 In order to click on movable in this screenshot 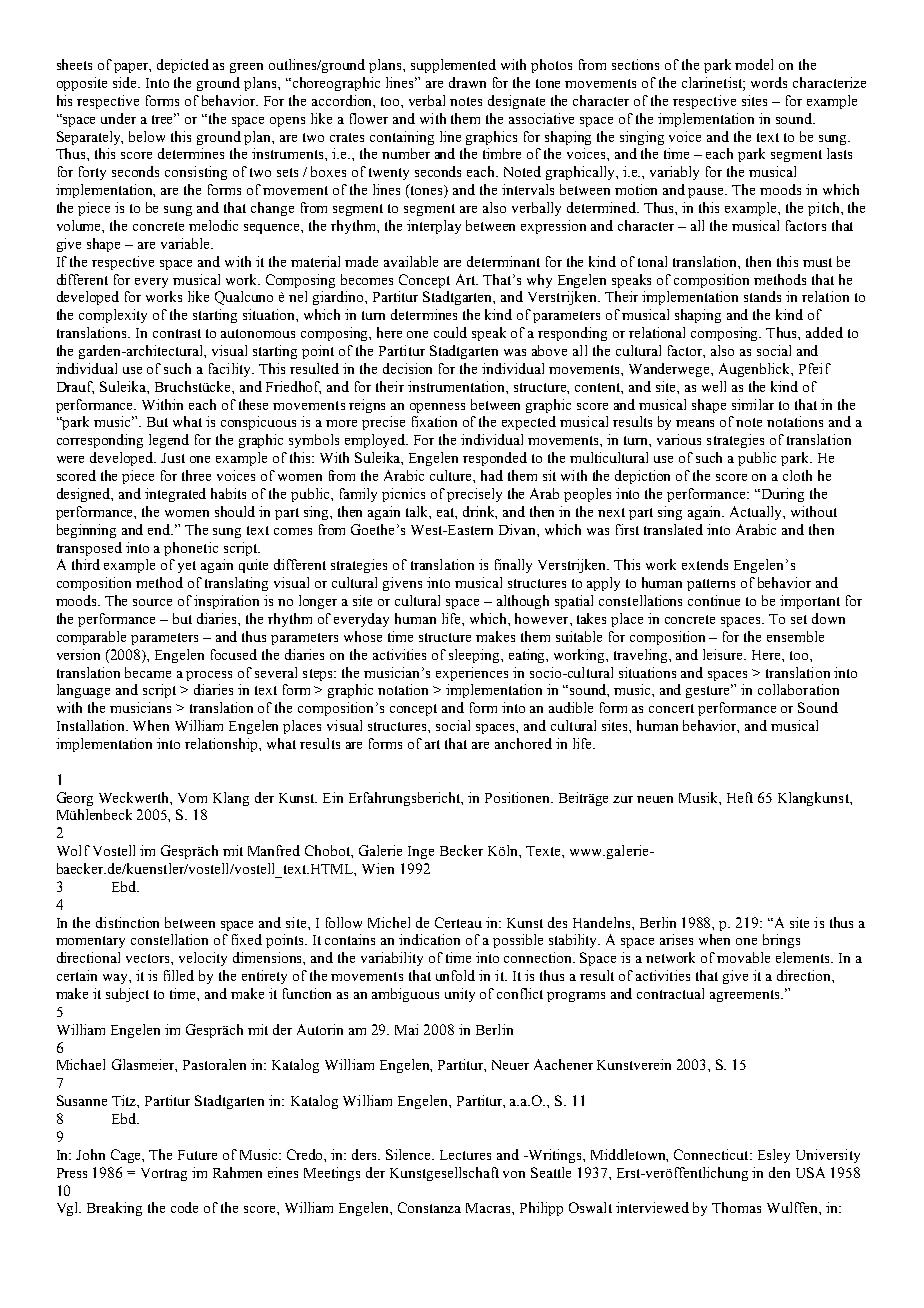, I will do `click(743, 957)`.
